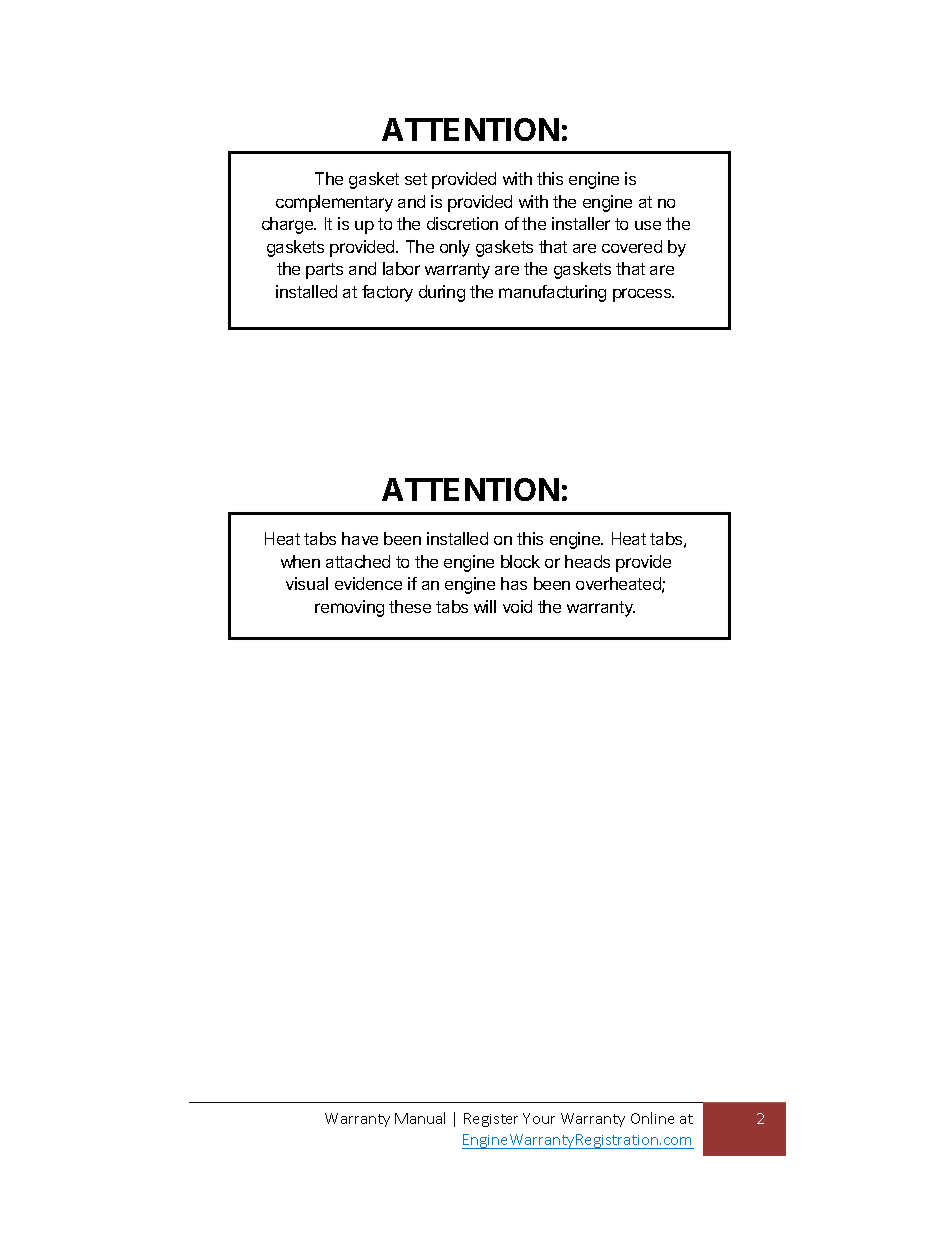 This screenshot has height=1233, width=952. I want to click on removing, so click(349, 608).
